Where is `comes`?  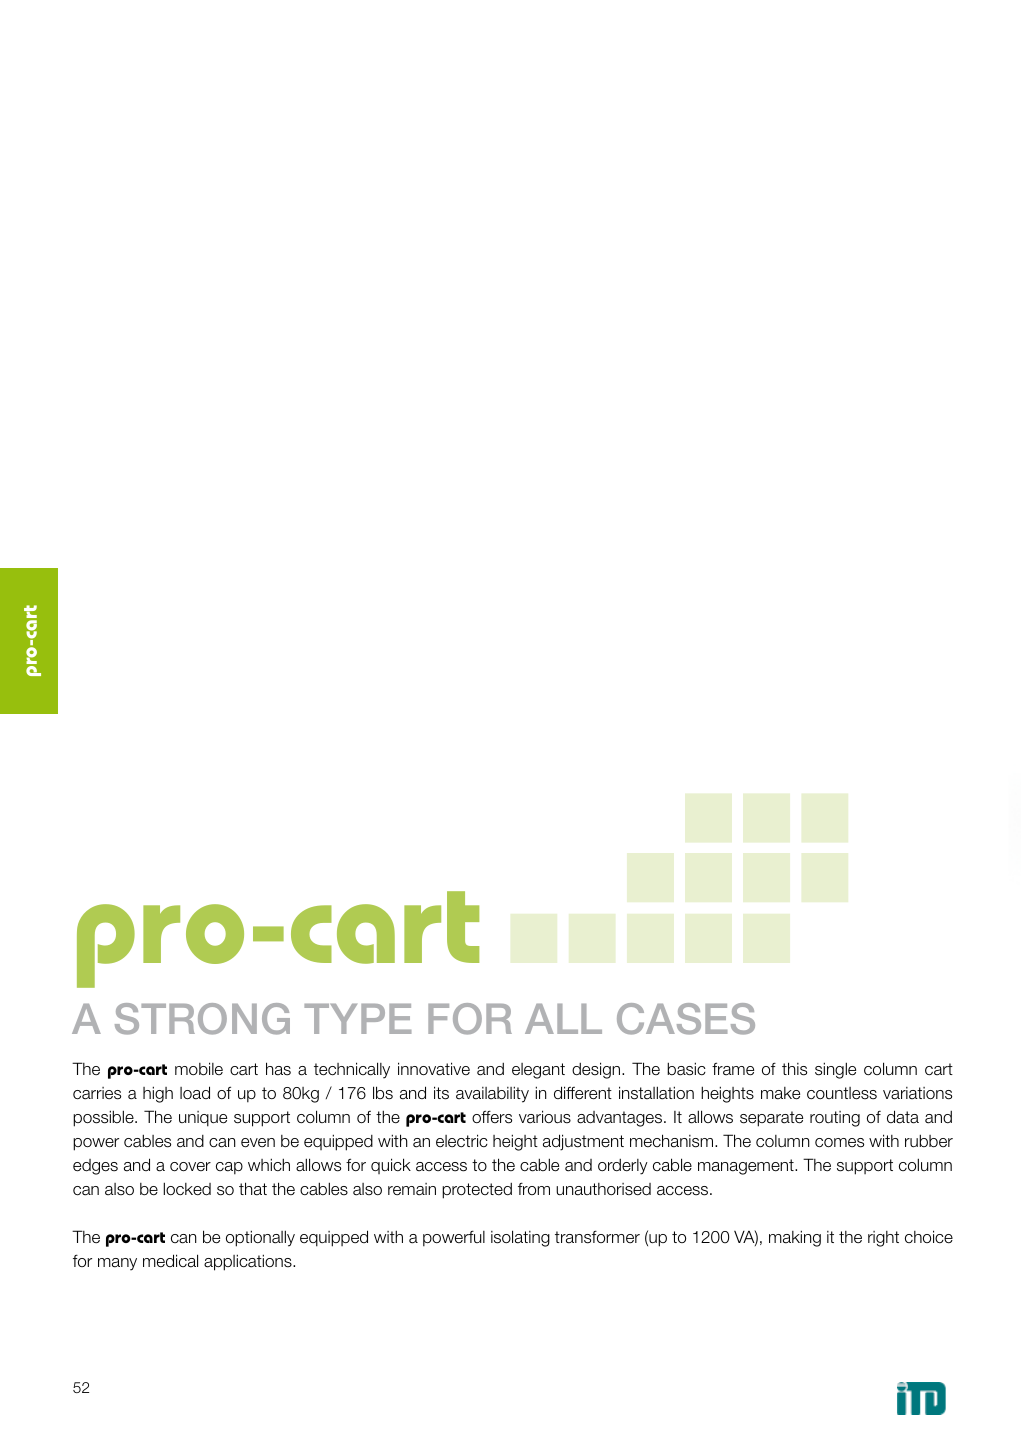 comes is located at coordinates (839, 1143).
